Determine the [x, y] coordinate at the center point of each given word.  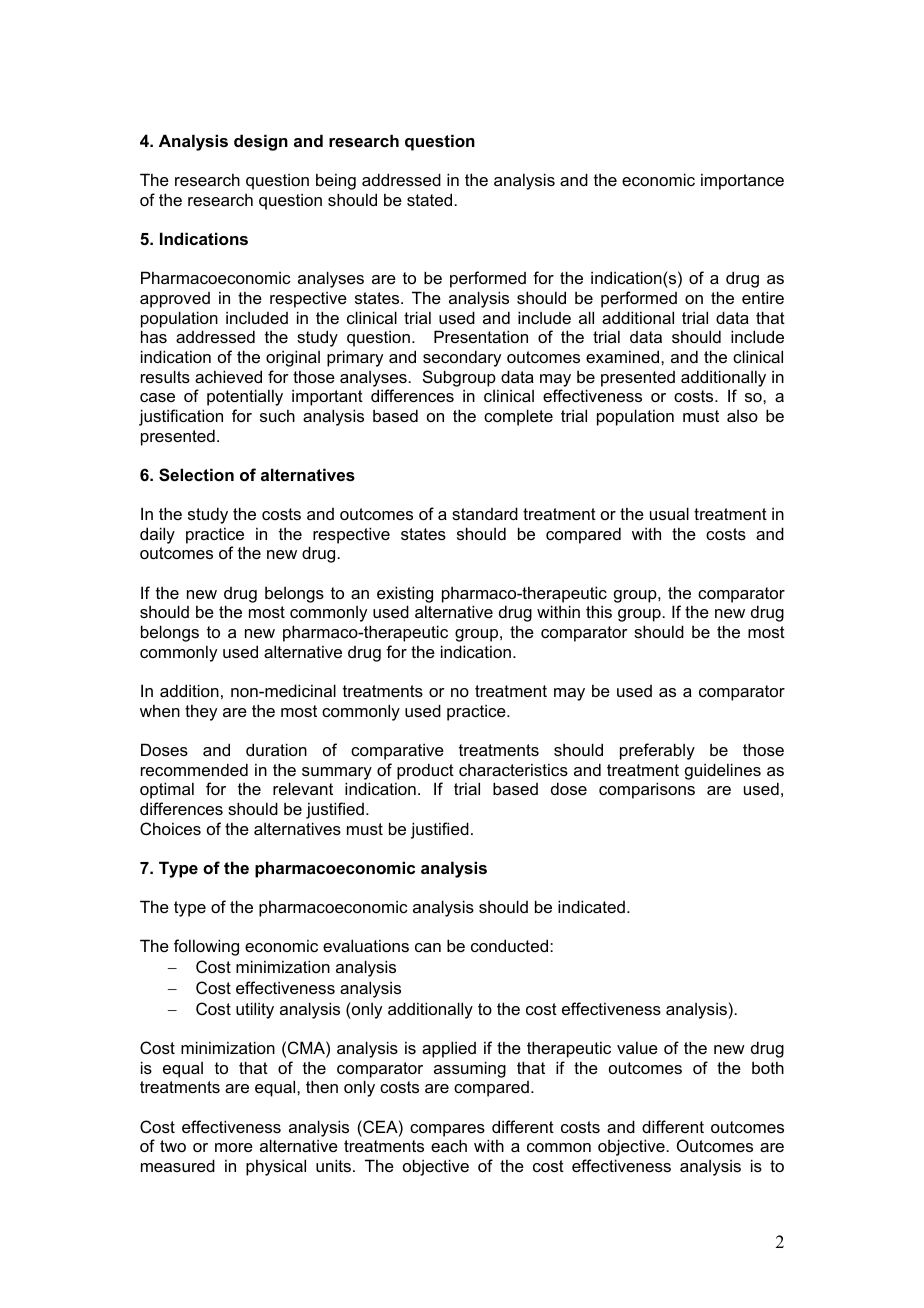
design [261, 142]
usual [669, 513]
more [234, 1147]
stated [431, 199]
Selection [196, 475]
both [768, 1067]
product [425, 771]
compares [447, 1130]
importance [742, 181]
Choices [170, 828]
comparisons [647, 790]
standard [485, 513]
